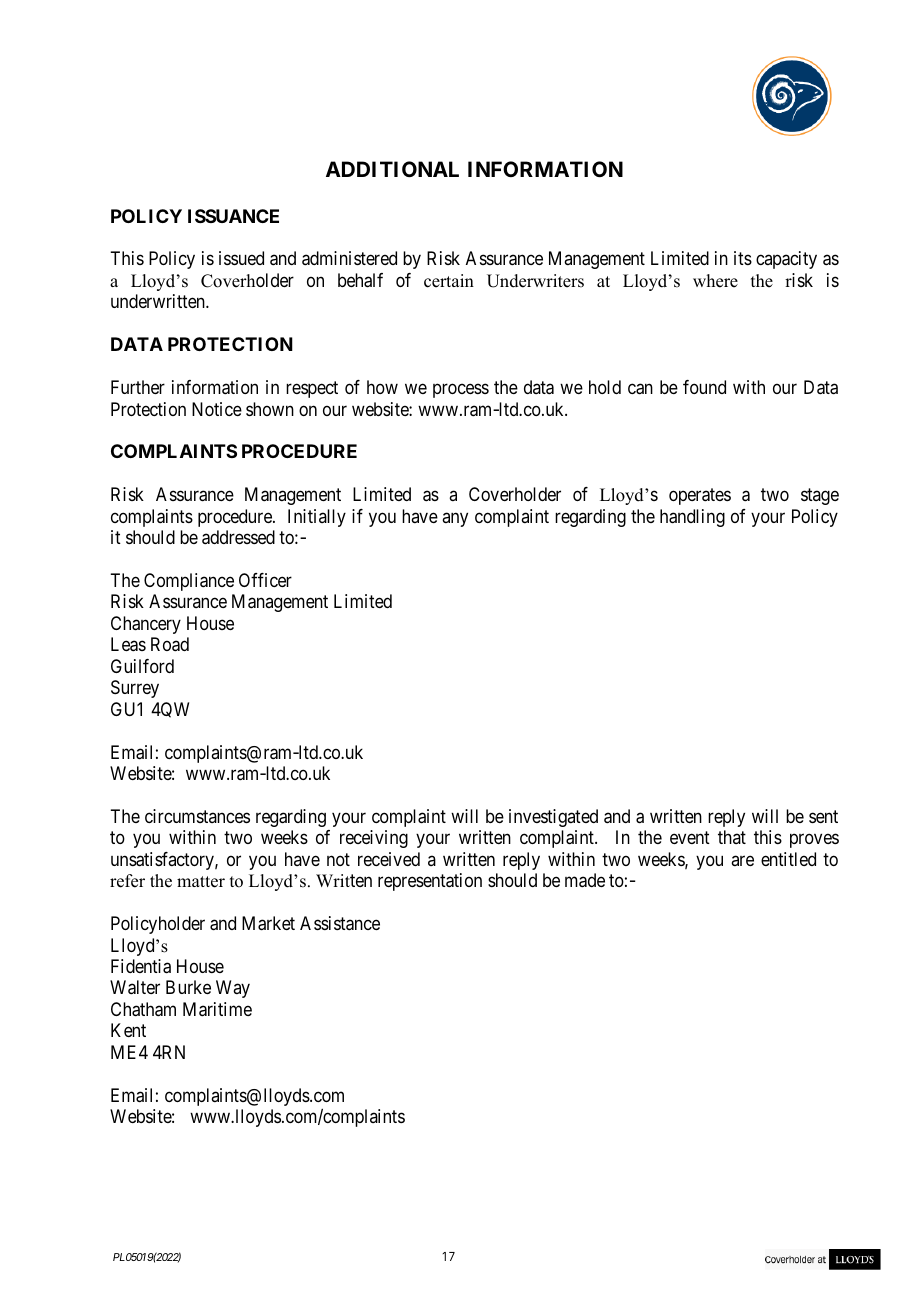  Describe the element at coordinates (189, 582) in the page. I see `Compliance` at that location.
